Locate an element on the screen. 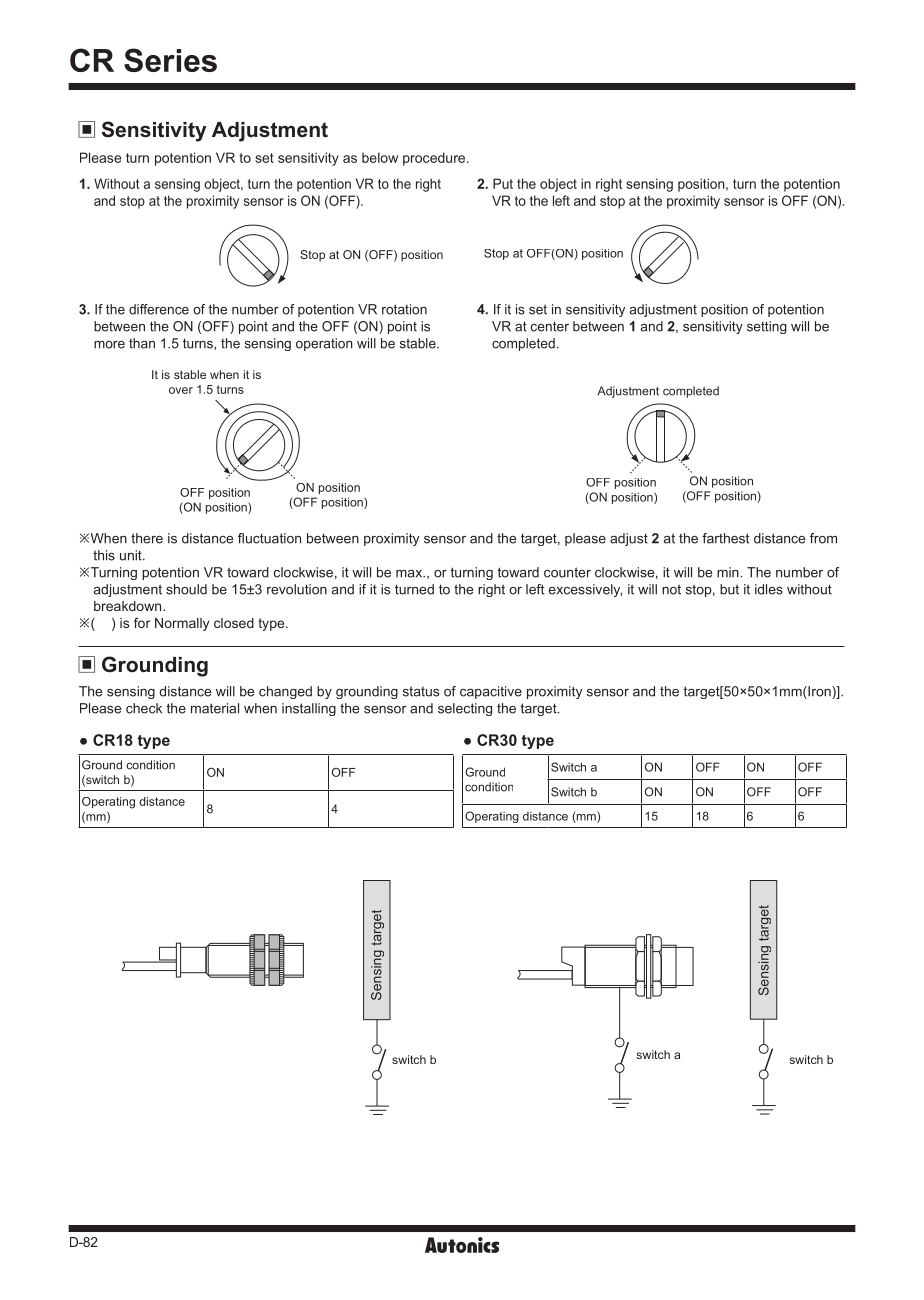 The image size is (924, 1300). difference is located at coordinates (159, 309).
